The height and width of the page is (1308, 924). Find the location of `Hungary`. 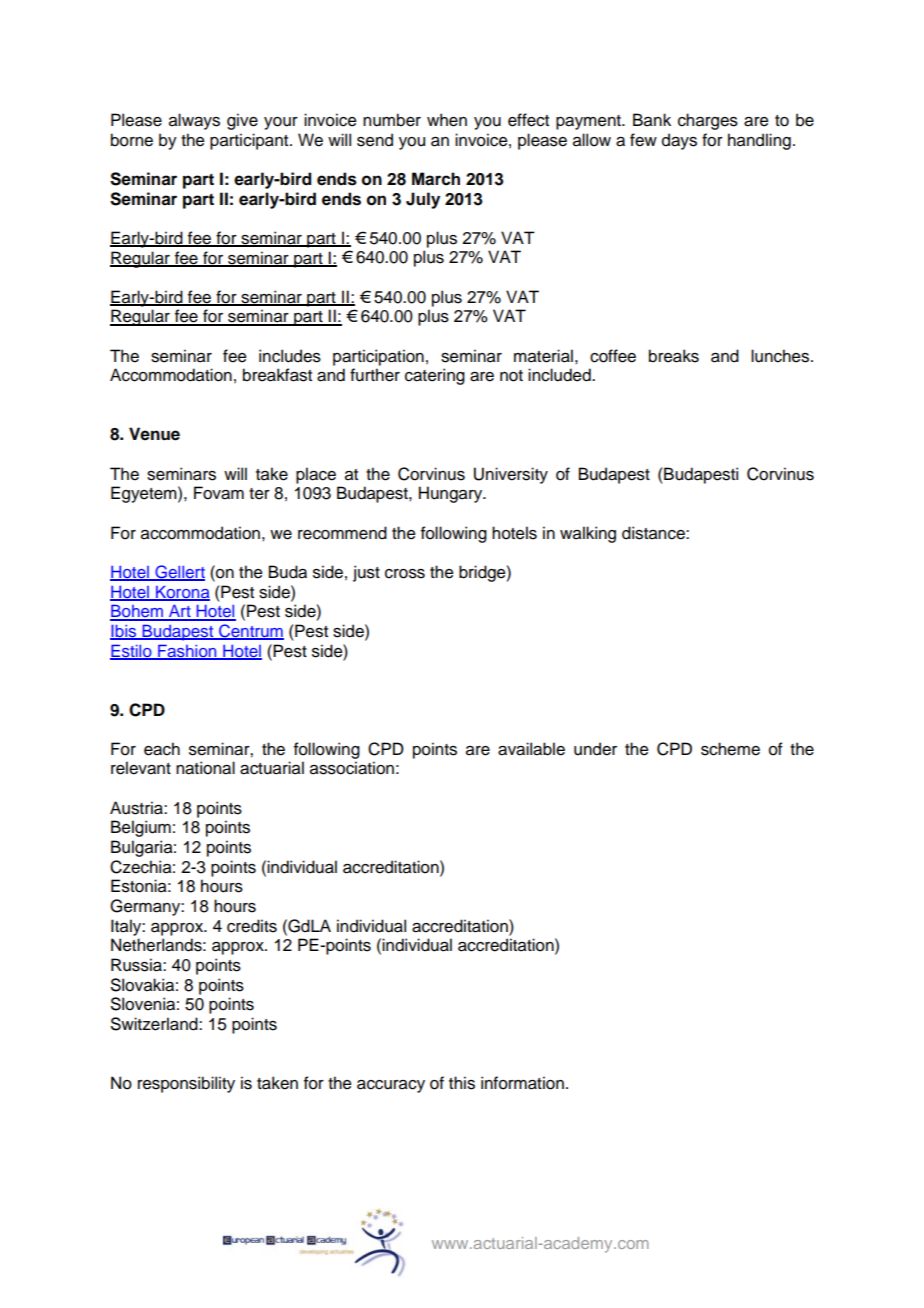

Hungary is located at coordinates (452, 494).
